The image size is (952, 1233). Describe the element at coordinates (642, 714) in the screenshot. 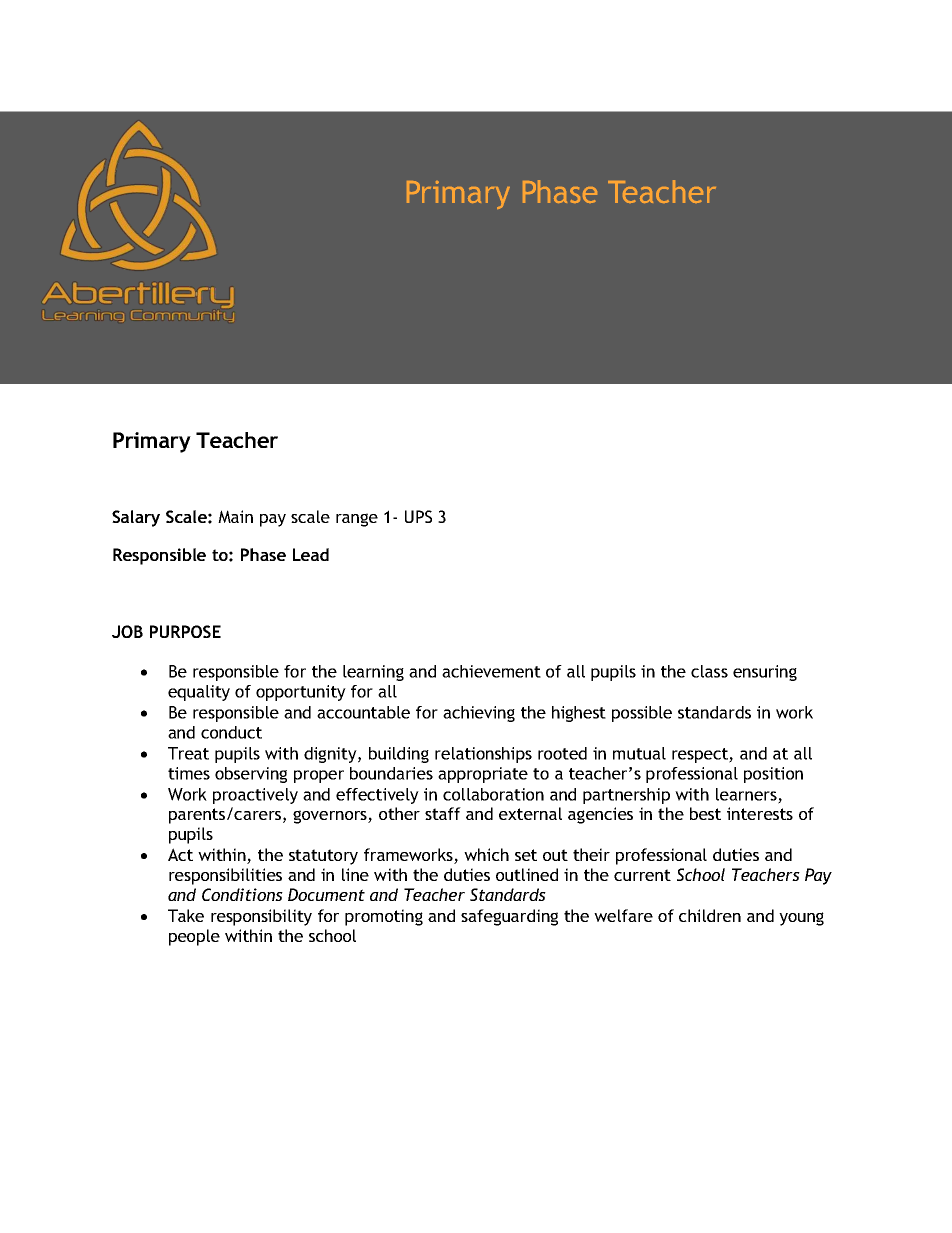

I see `possible` at that location.
